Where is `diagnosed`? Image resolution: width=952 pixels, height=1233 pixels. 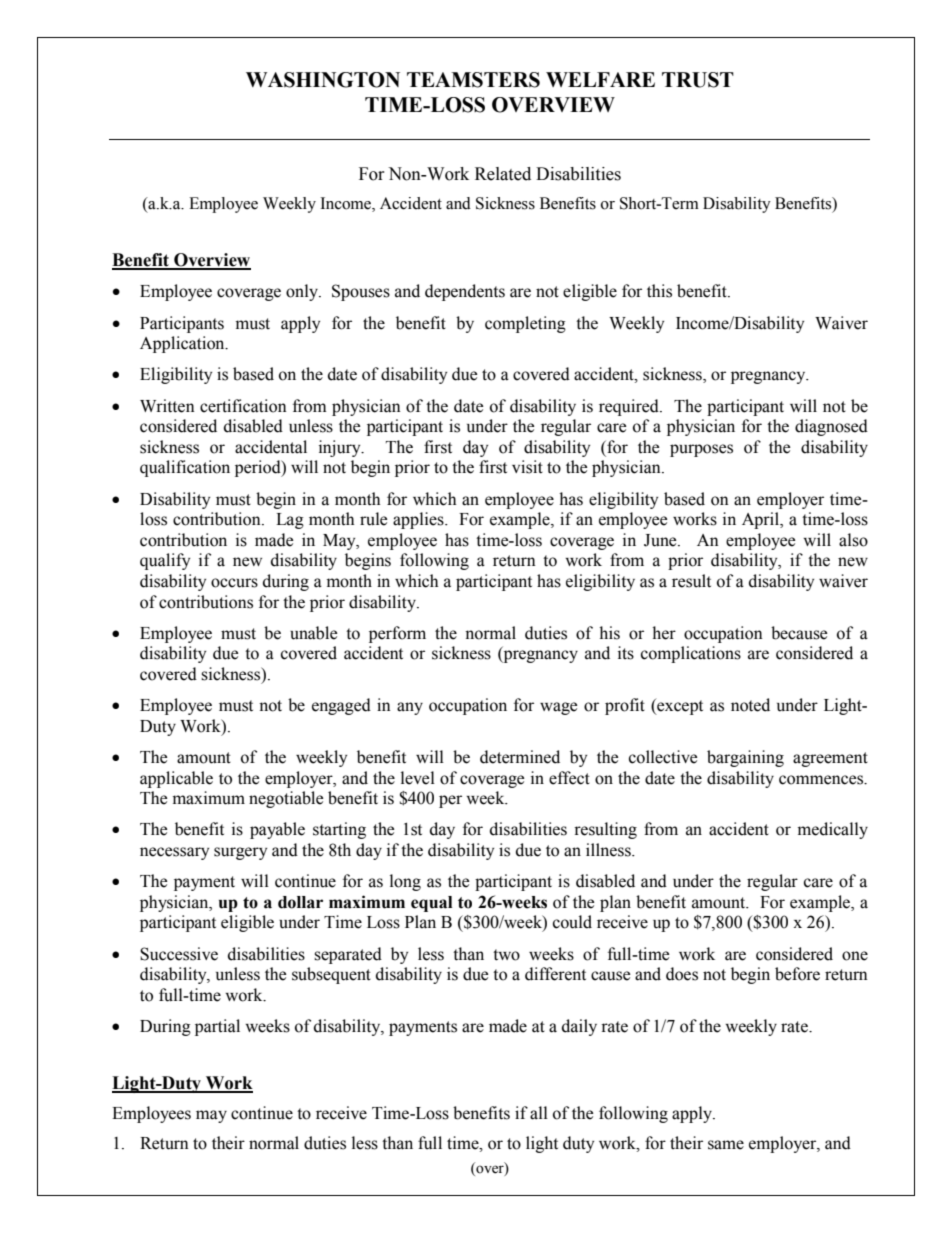
diagnosed is located at coordinates (831, 427).
